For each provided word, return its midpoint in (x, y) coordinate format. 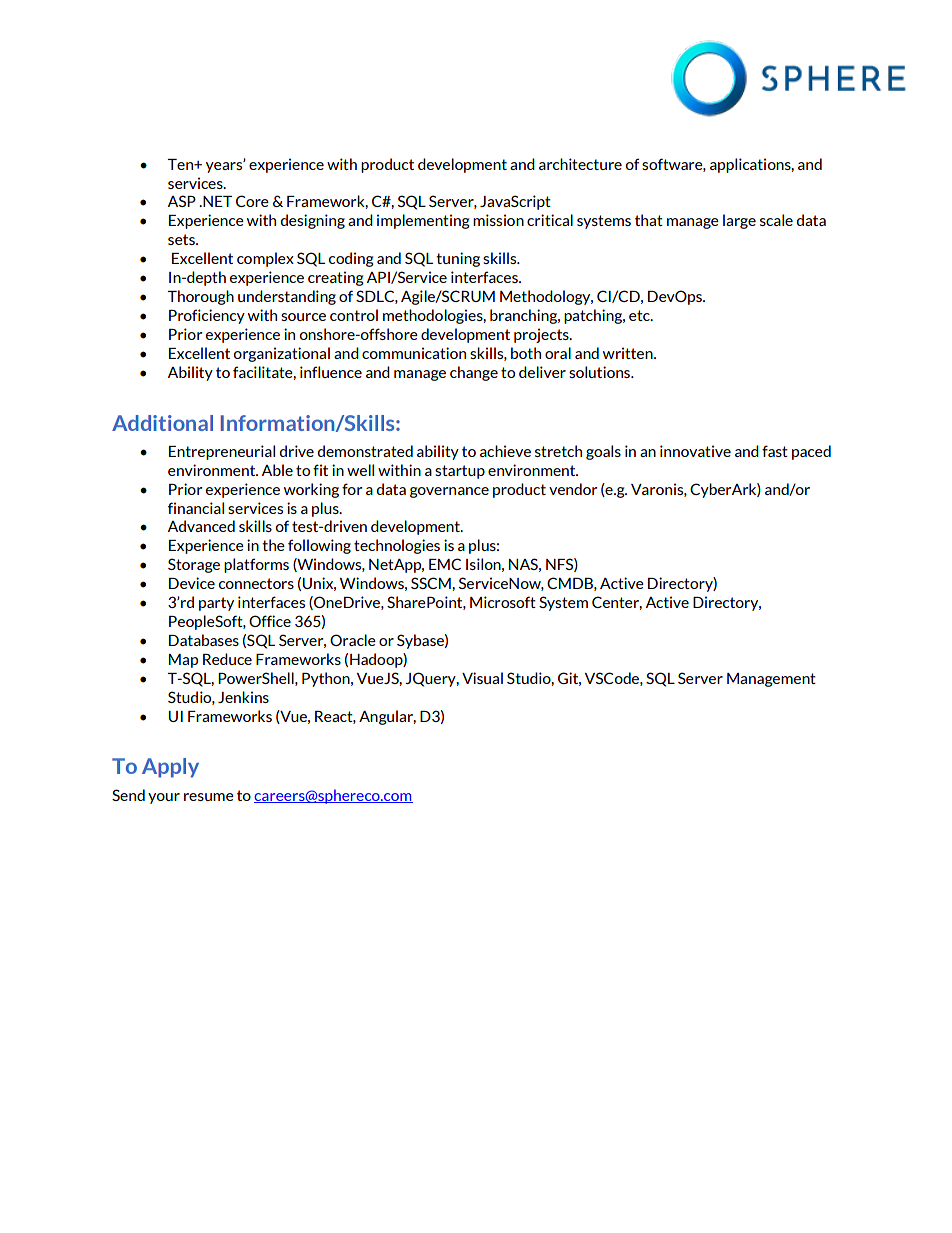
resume (209, 797)
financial (196, 508)
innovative (695, 451)
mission (498, 220)
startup (460, 472)
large (739, 221)
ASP (182, 201)
